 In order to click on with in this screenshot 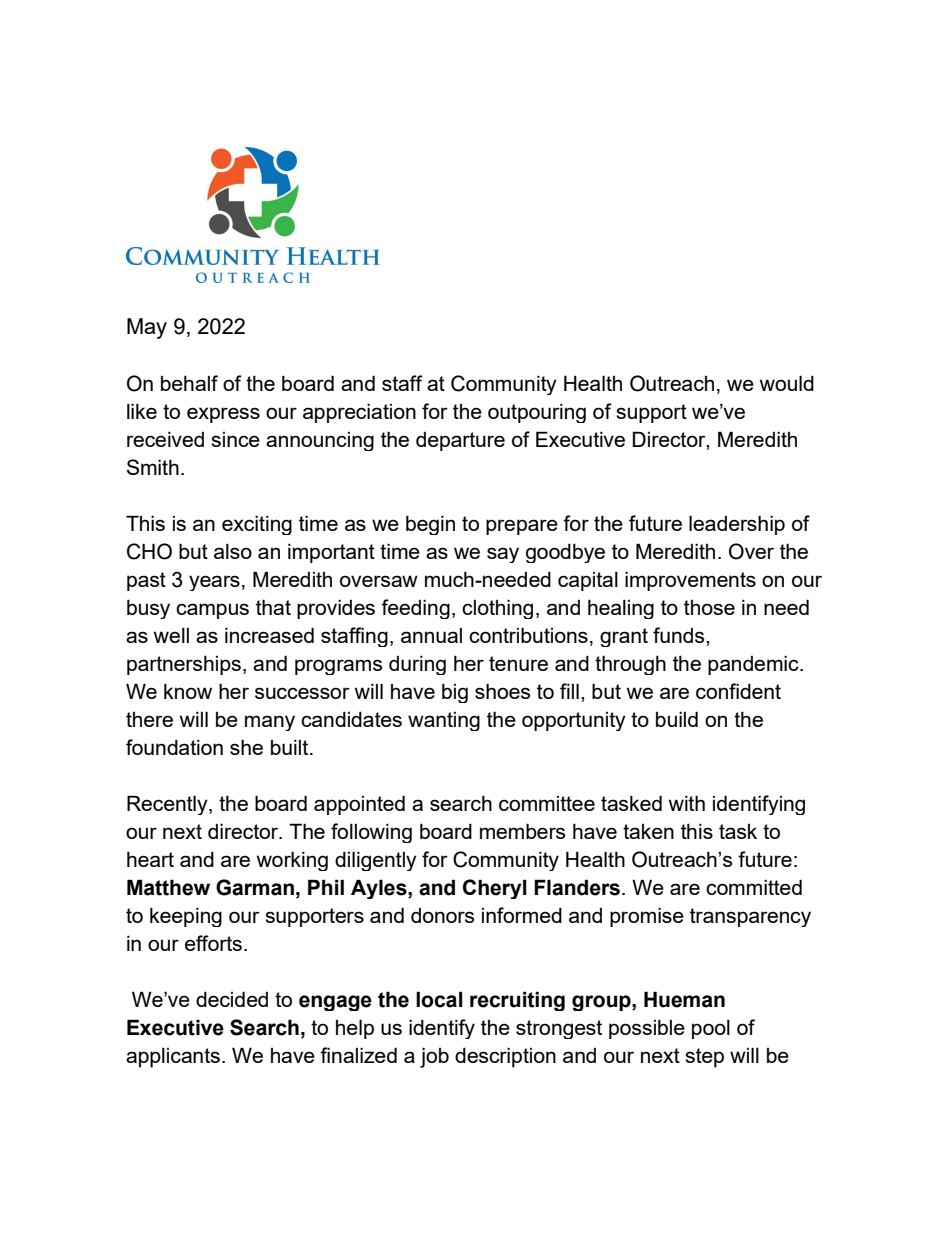, I will do `click(687, 803)`.
